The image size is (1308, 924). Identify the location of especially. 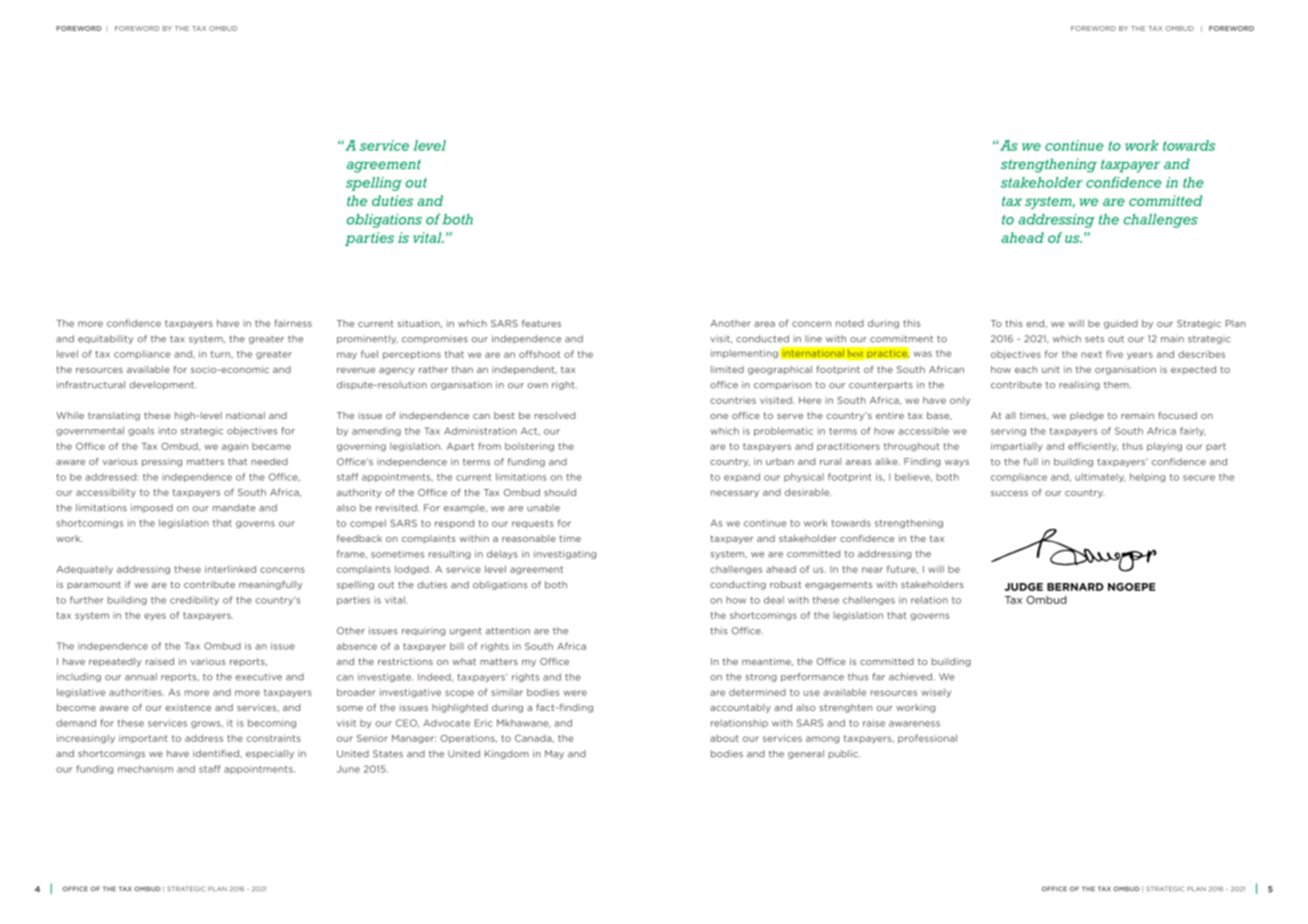
(270, 754).
